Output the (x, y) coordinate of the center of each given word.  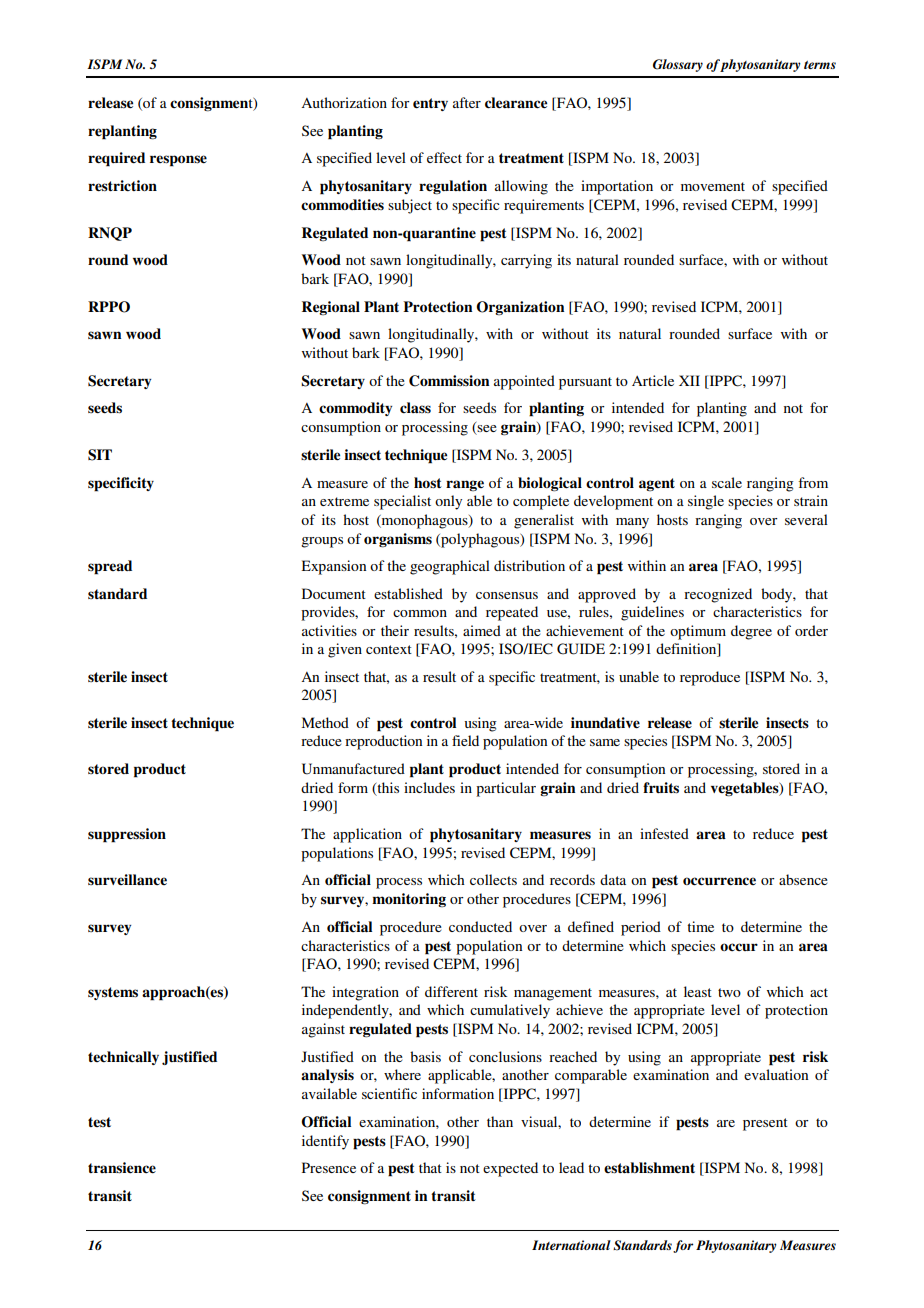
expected (510, 1169)
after (467, 102)
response (178, 161)
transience (122, 1168)
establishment (649, 1168)
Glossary (678, 65)
